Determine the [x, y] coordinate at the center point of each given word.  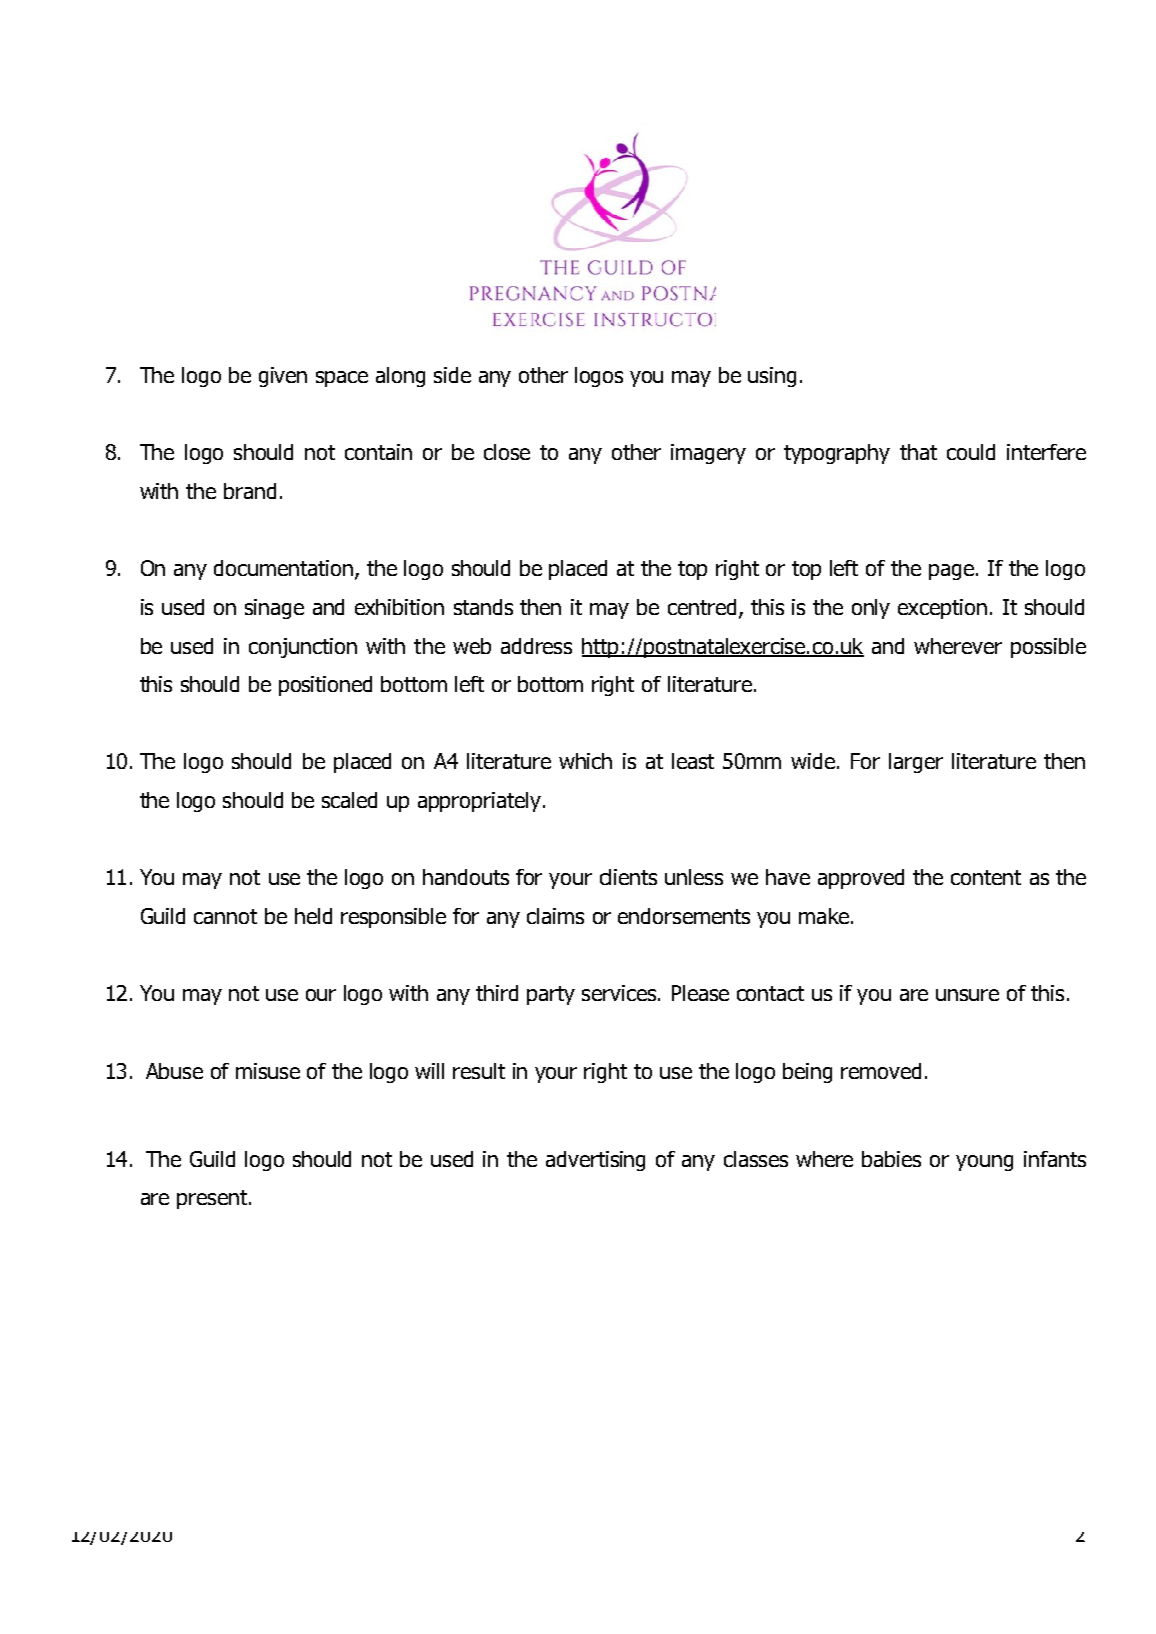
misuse [268, 1071]
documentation [285, 569]
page [953, 572]
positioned [325, 686]
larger [916, 763]
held [313, 916]
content [986, 877]
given [283, 377]
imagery [708, 454]
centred [702, 607]
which [585, 761]
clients [628, 877]
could [971, 452]
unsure [967, 995]
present [213, 1199]
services [620, 993]
